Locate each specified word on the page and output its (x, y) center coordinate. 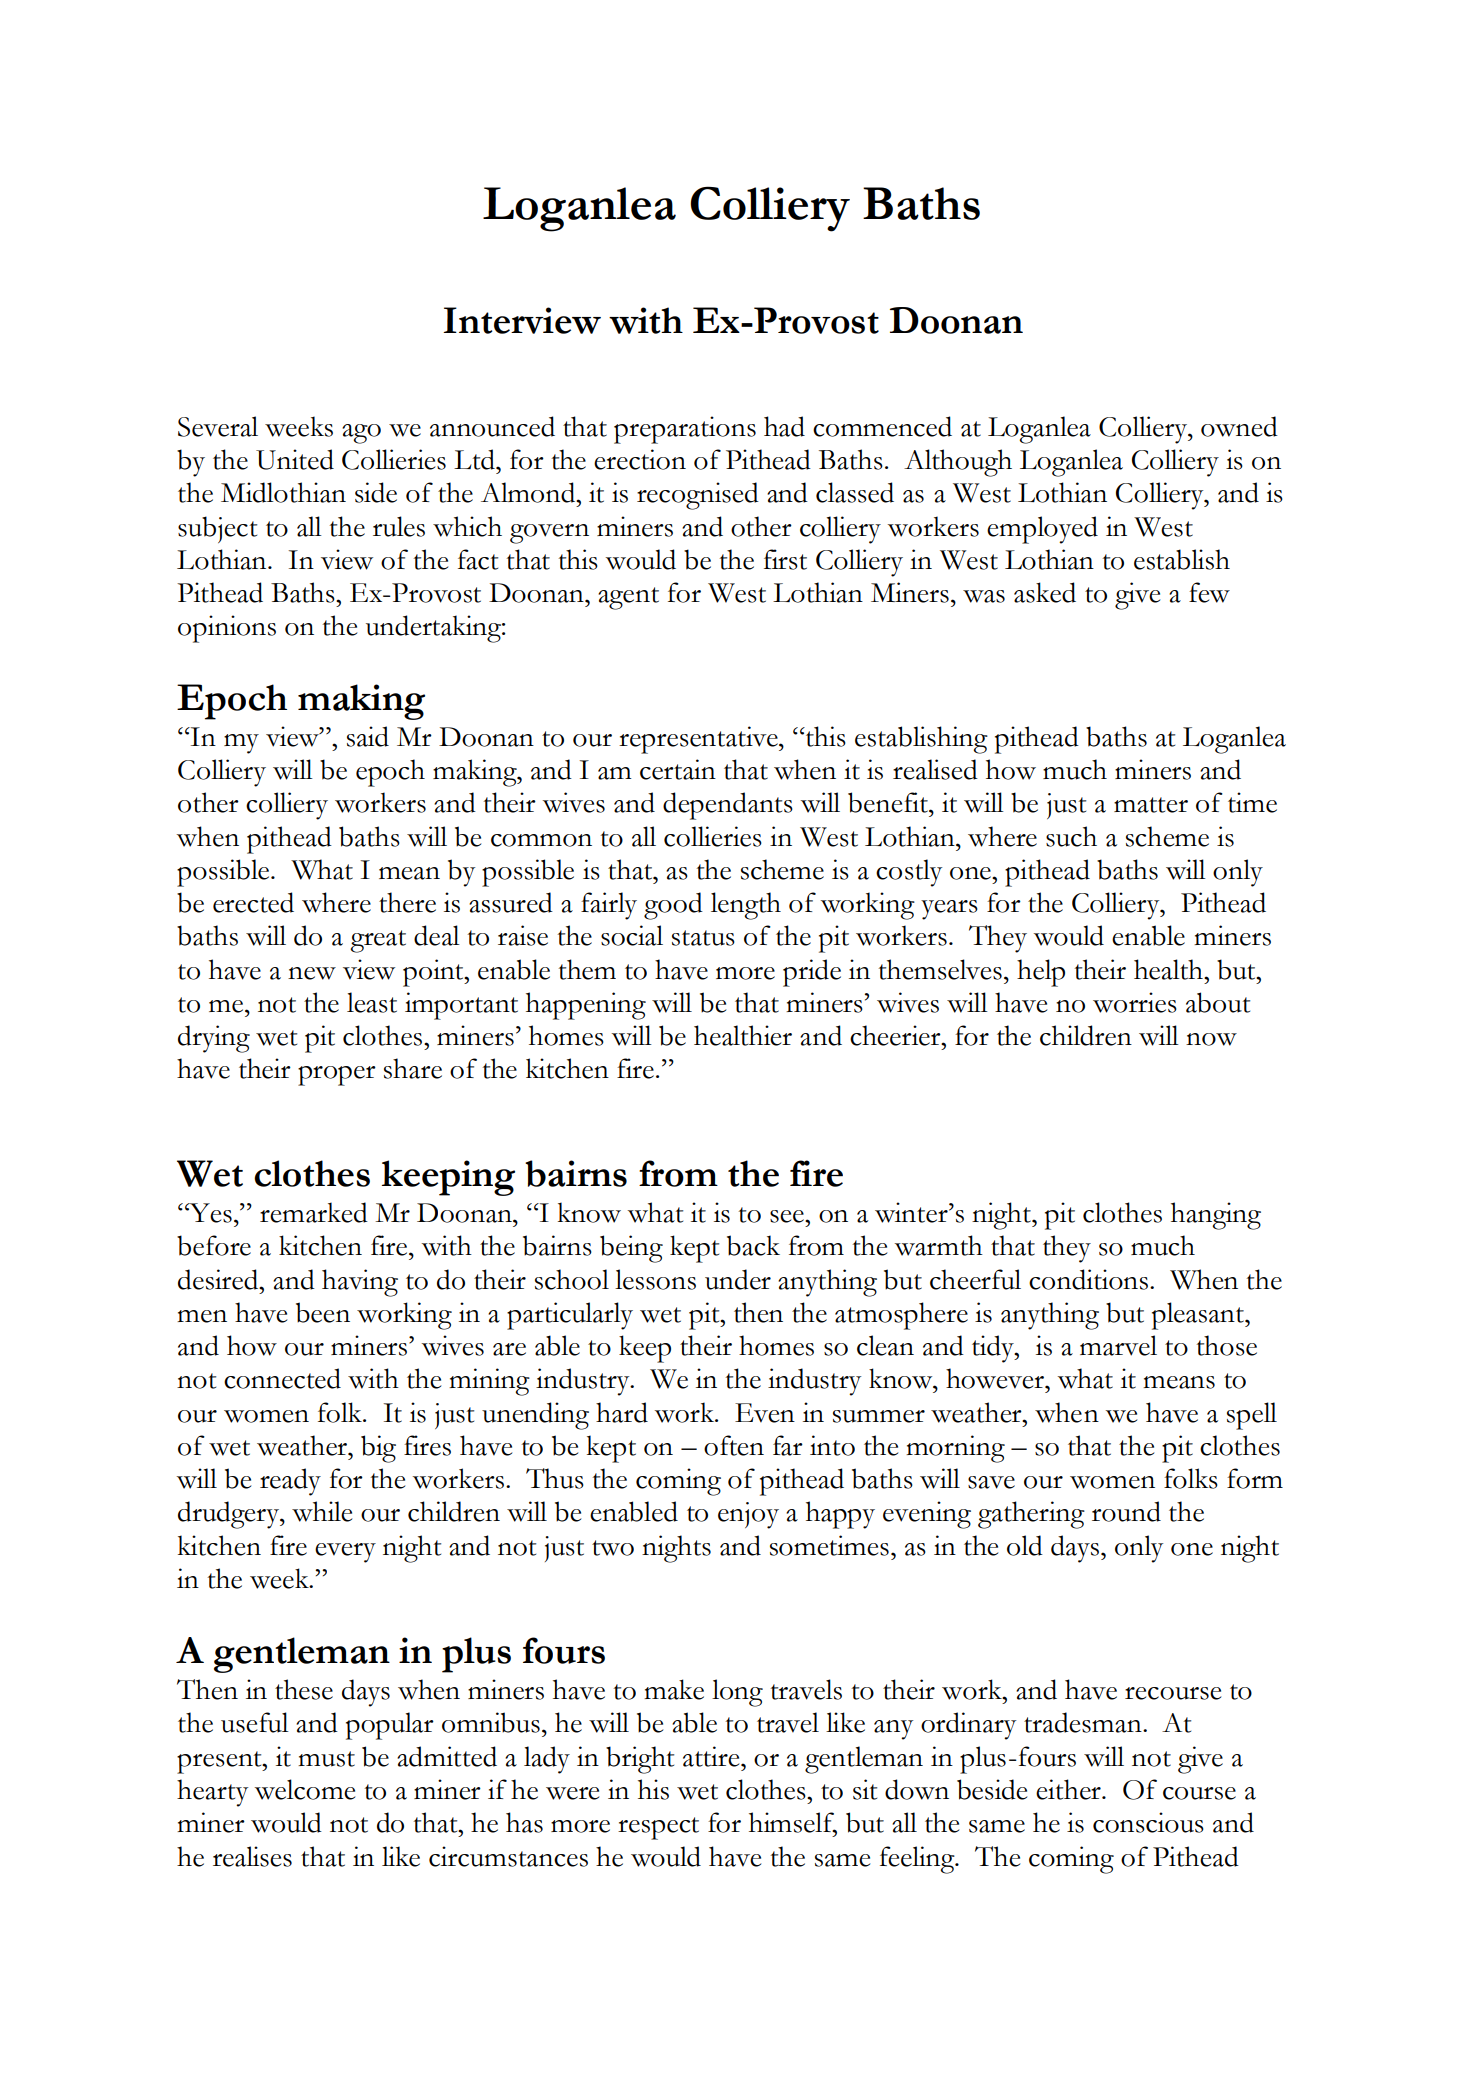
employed (1042, 530)
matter (1151, 805)
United (295, 459)
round (1126, 1511)
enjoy (748, 1515)
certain (678, 769)
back (753, 1245)
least (372, 1002)
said (368, 736)
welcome (305, 1789)
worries (1135, 1002)
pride (812, 973)
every (345, 1553)
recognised (698, 496)
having (360, 1283)
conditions (1088, 1279)
